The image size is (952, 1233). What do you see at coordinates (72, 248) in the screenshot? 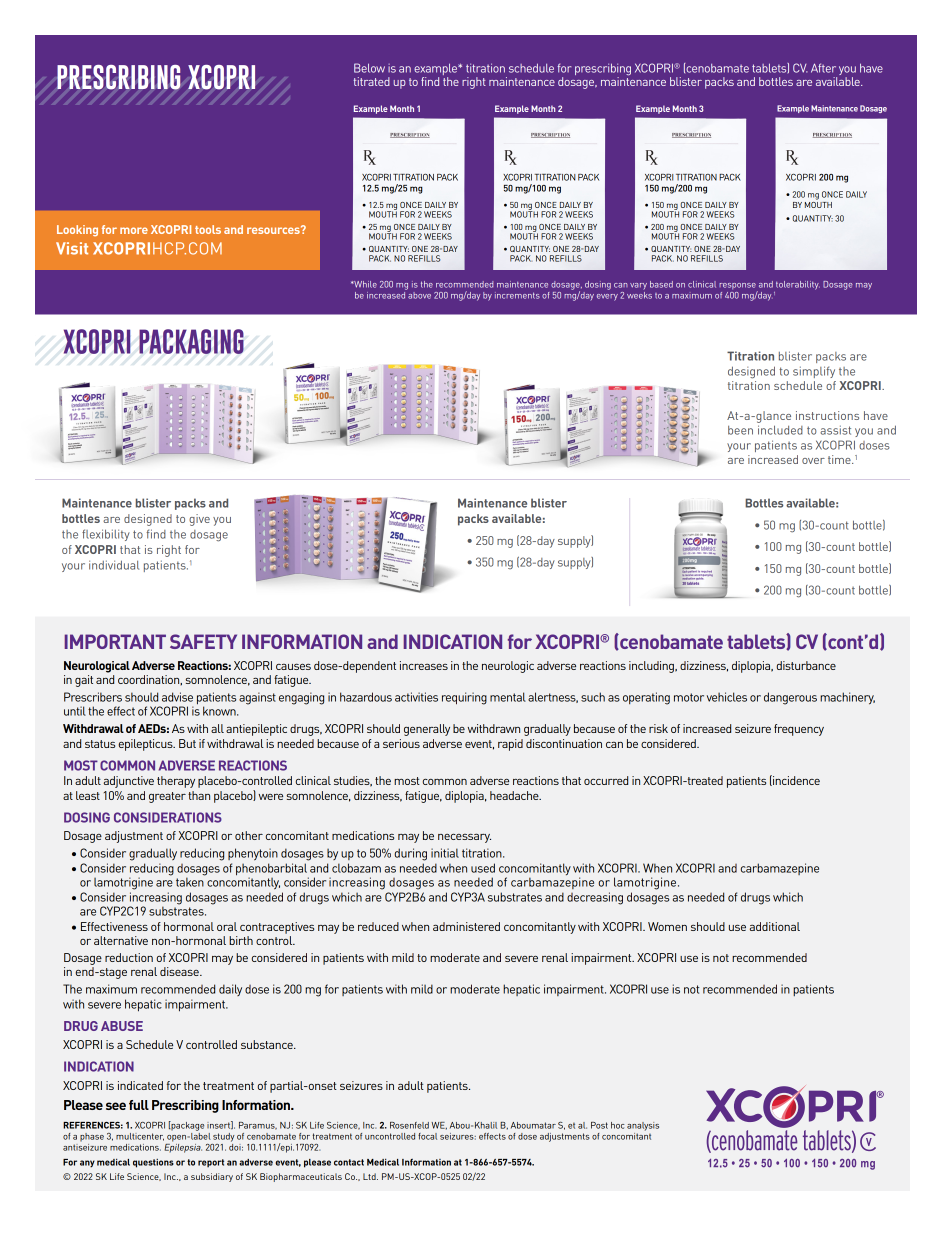
I see `Visit` at bounding box center [72, 248].
